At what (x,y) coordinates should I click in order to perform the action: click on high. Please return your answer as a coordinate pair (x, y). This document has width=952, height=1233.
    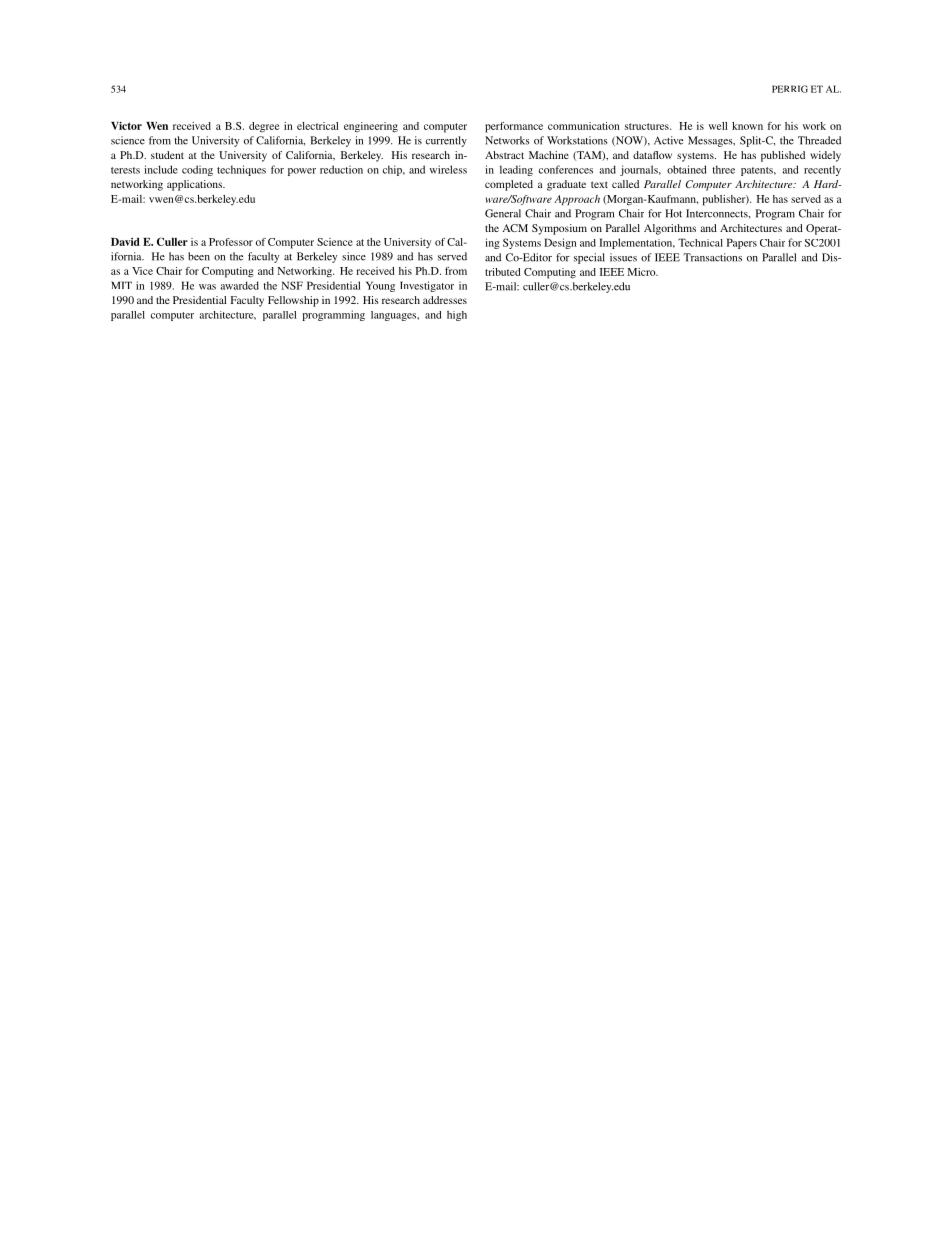
    Looking at the image, I should click on (457, 315).
